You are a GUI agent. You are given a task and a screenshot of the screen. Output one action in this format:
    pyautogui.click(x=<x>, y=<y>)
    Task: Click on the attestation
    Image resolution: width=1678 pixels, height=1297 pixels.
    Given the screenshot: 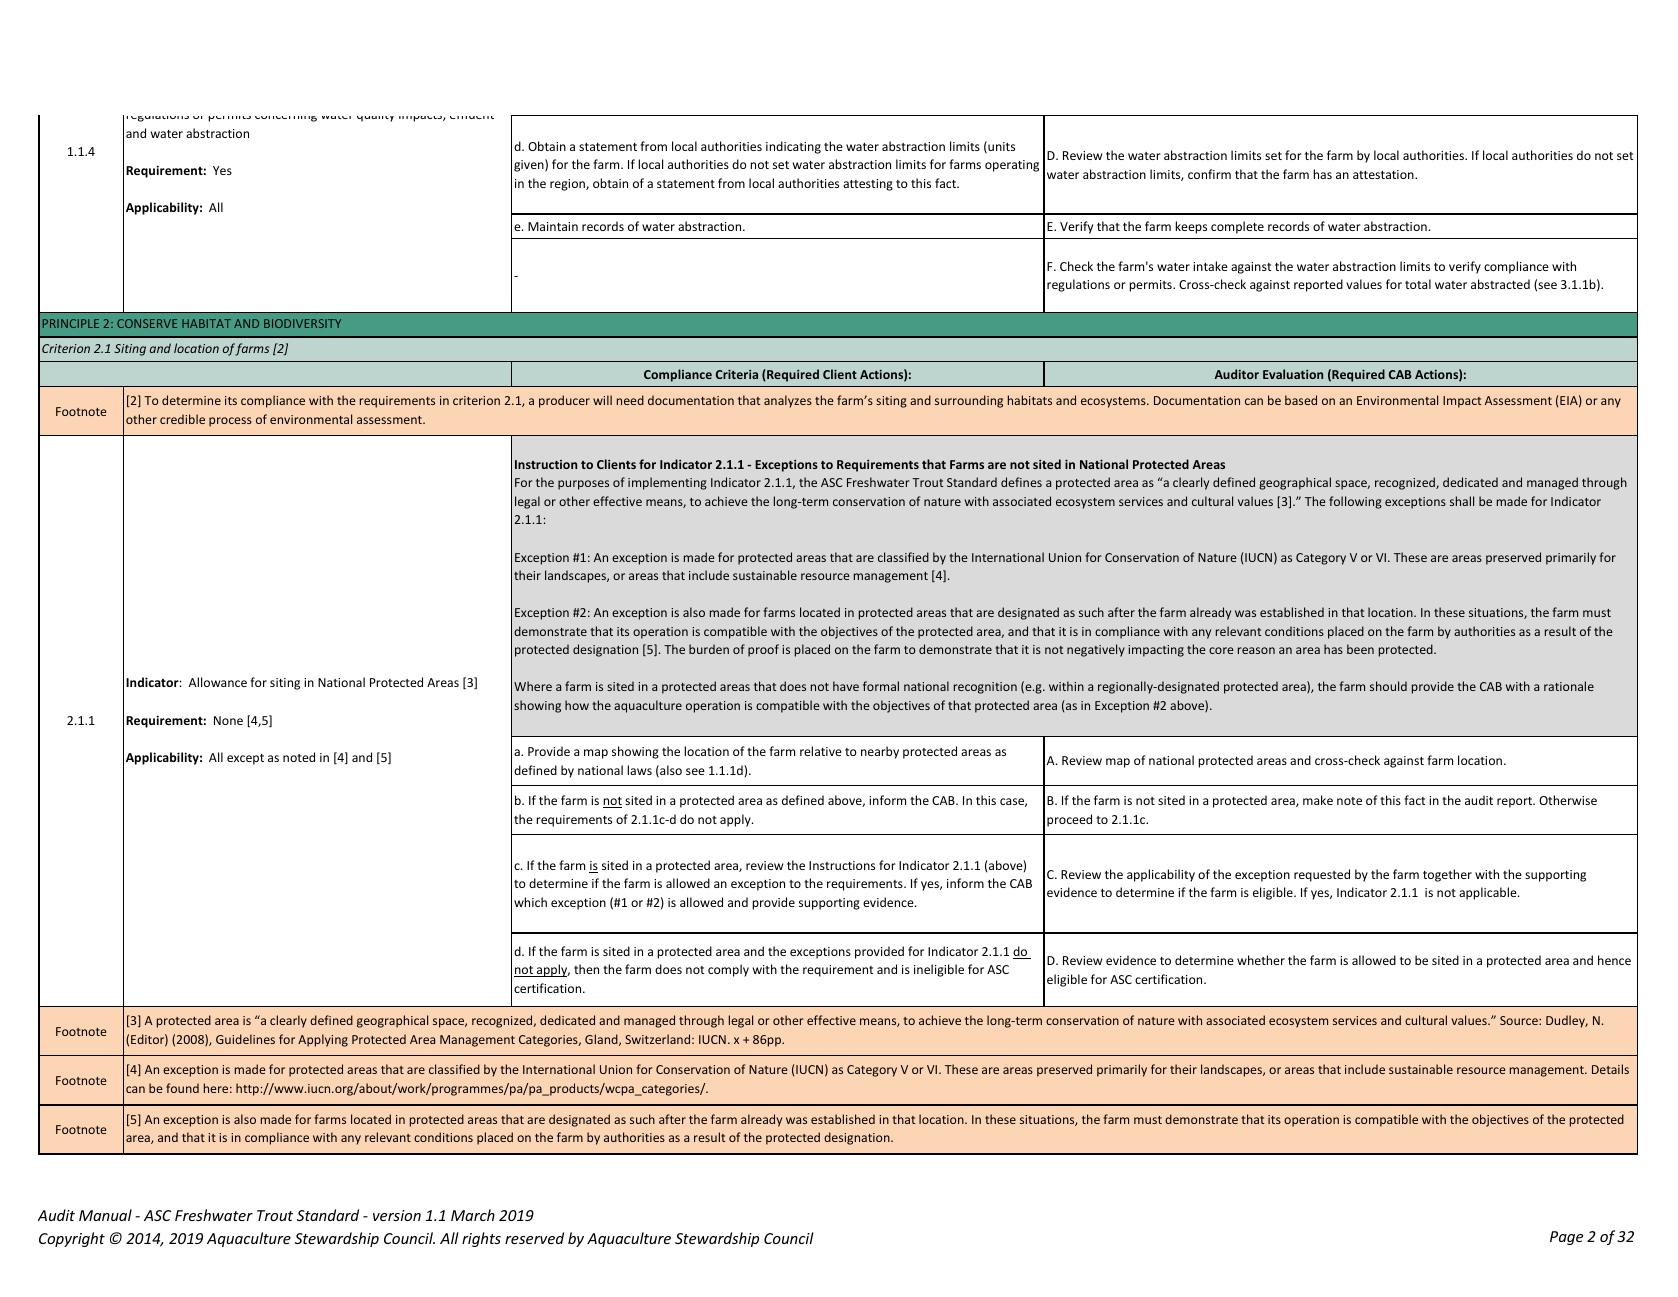 What is the action you would take?
    pyautogui.click(x=1384, y=174)
